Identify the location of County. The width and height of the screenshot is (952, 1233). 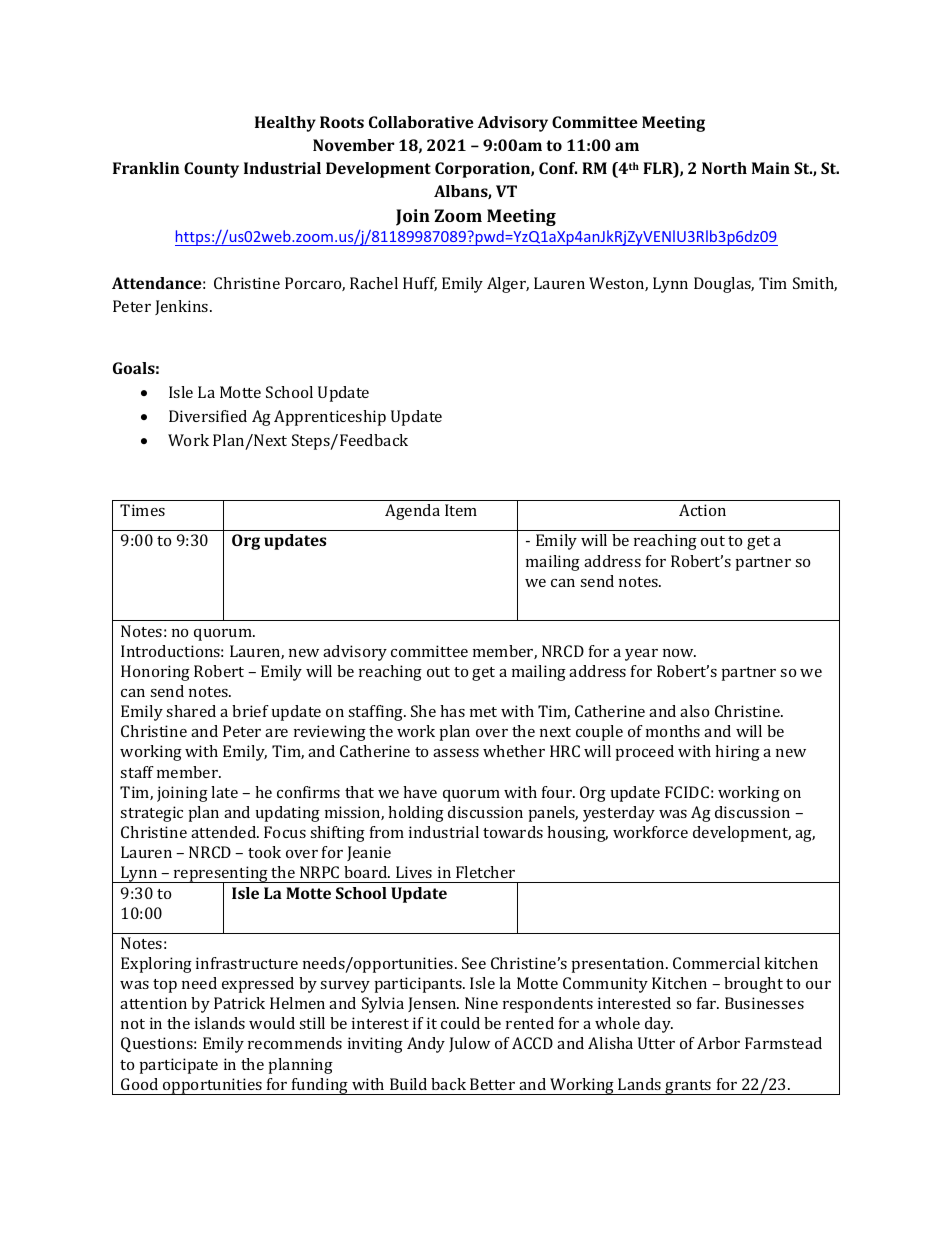
(211, 170).
